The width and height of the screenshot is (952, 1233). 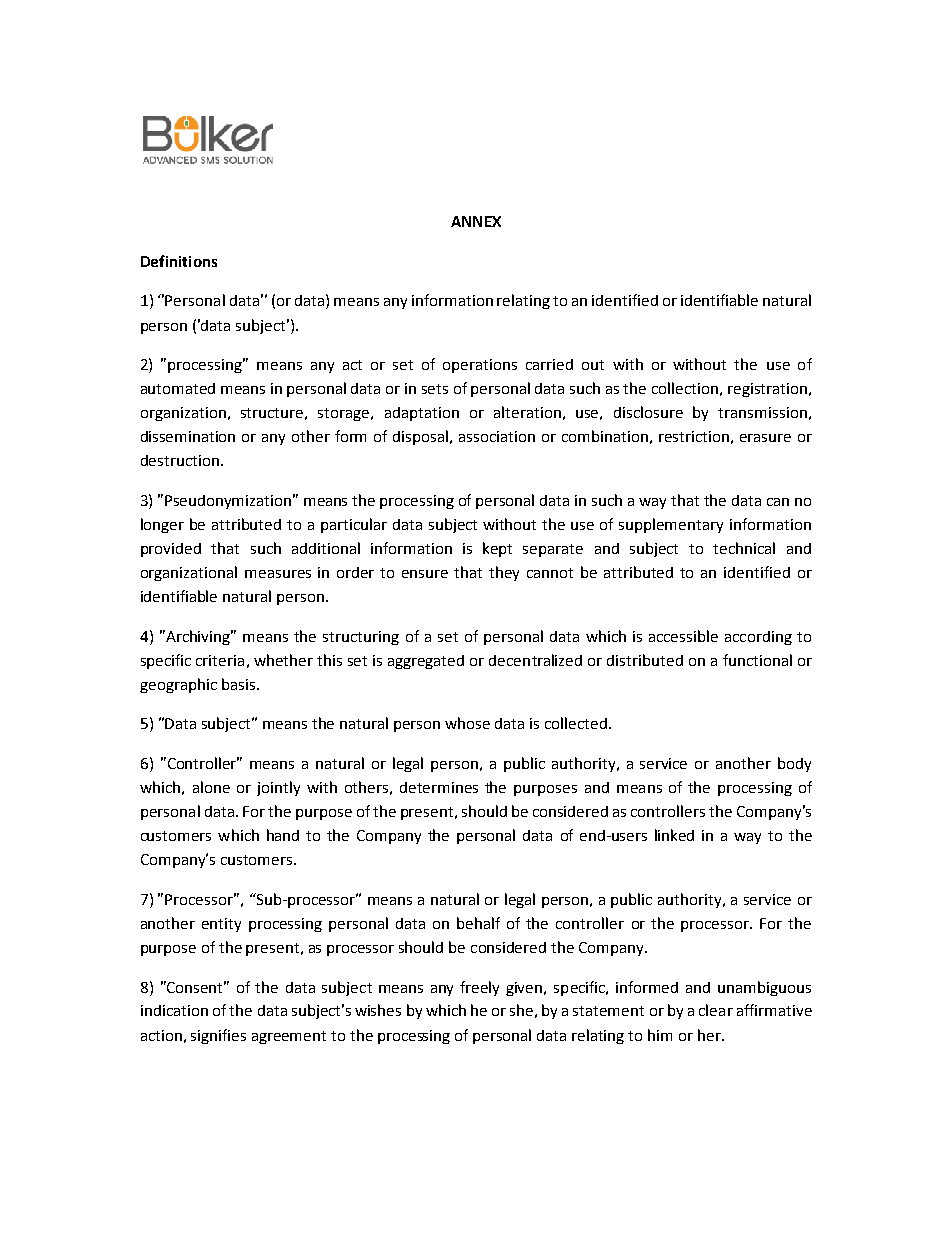 I want to click on signifies, so click(x=218, y=1036).
